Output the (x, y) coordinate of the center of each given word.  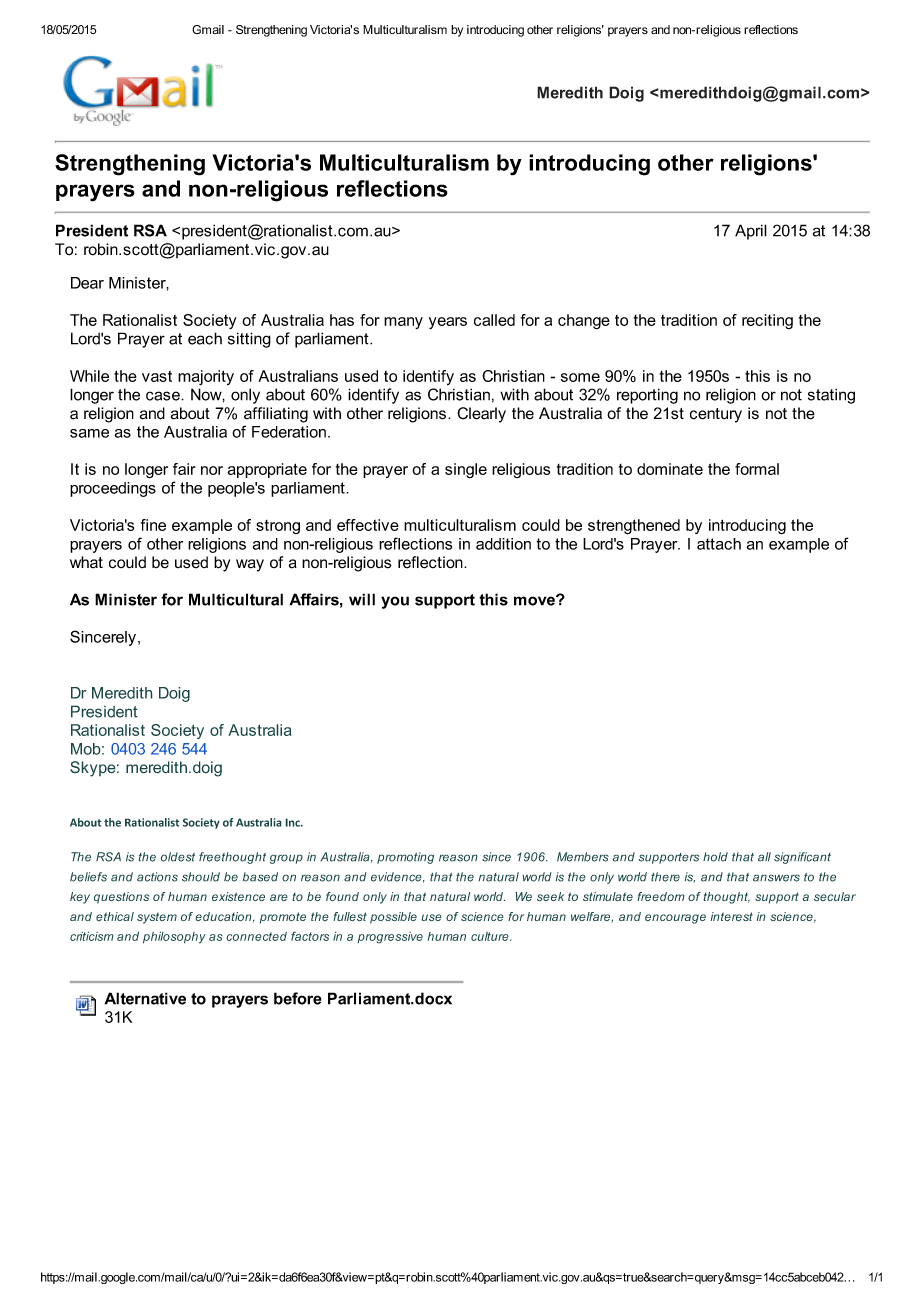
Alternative (145, 998)
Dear (87, 283)
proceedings (113, 489)
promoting (405, 858)
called (494, 320)
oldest (178, 857)
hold (715, 857)
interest (731, 917)
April (751, 232)
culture (491, 936)
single (466, 470)
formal (757, 469)
